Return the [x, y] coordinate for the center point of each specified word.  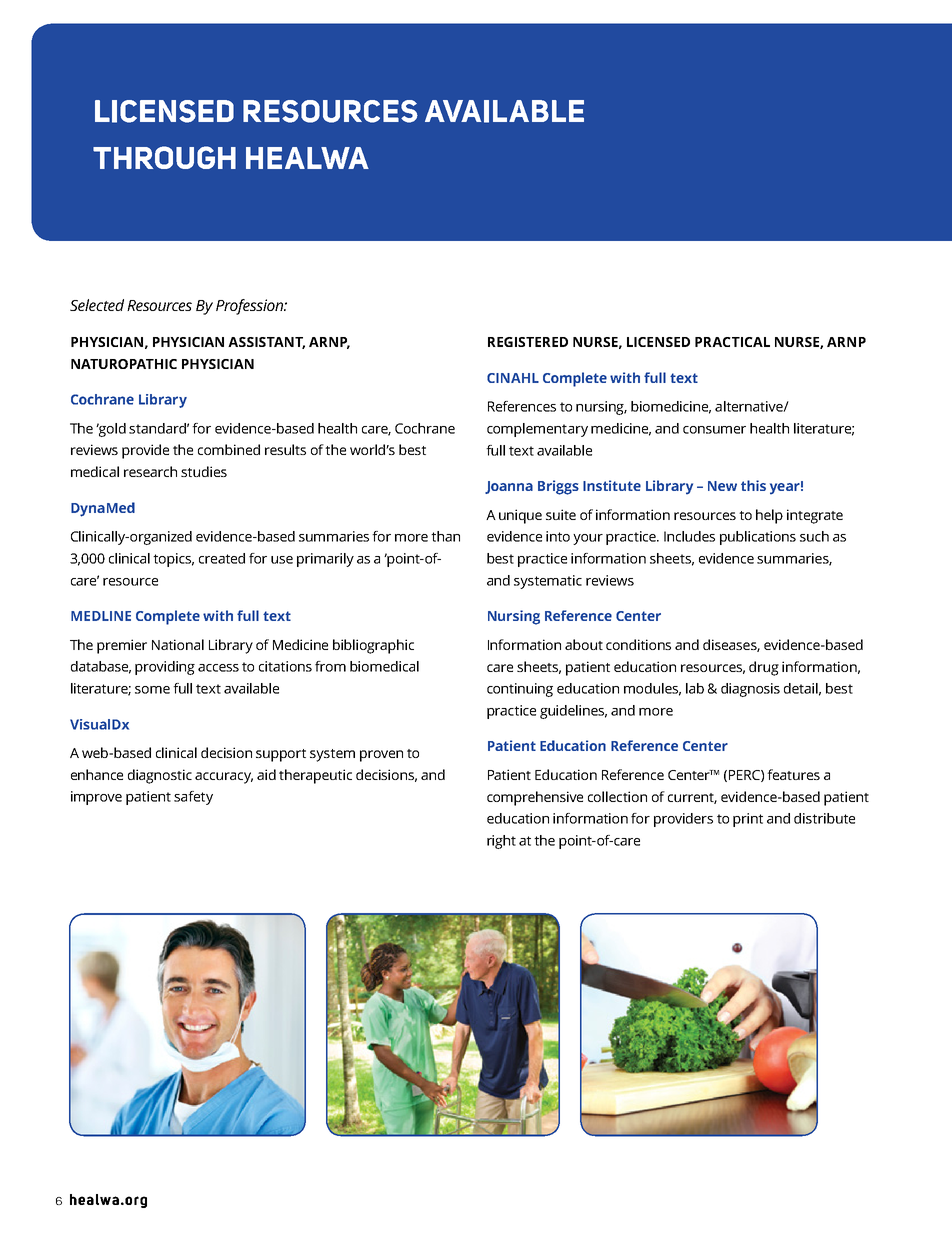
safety [193, 798]
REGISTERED [528, 342]
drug [764, 668]
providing [165, 668]
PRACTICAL [732, 342]
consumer [714, 430]
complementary [537, 430]
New [722, 486]
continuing [520, 690]
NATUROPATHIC [124, 364]
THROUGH [164, 157]
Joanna [509, 487]
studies [204, 471]
